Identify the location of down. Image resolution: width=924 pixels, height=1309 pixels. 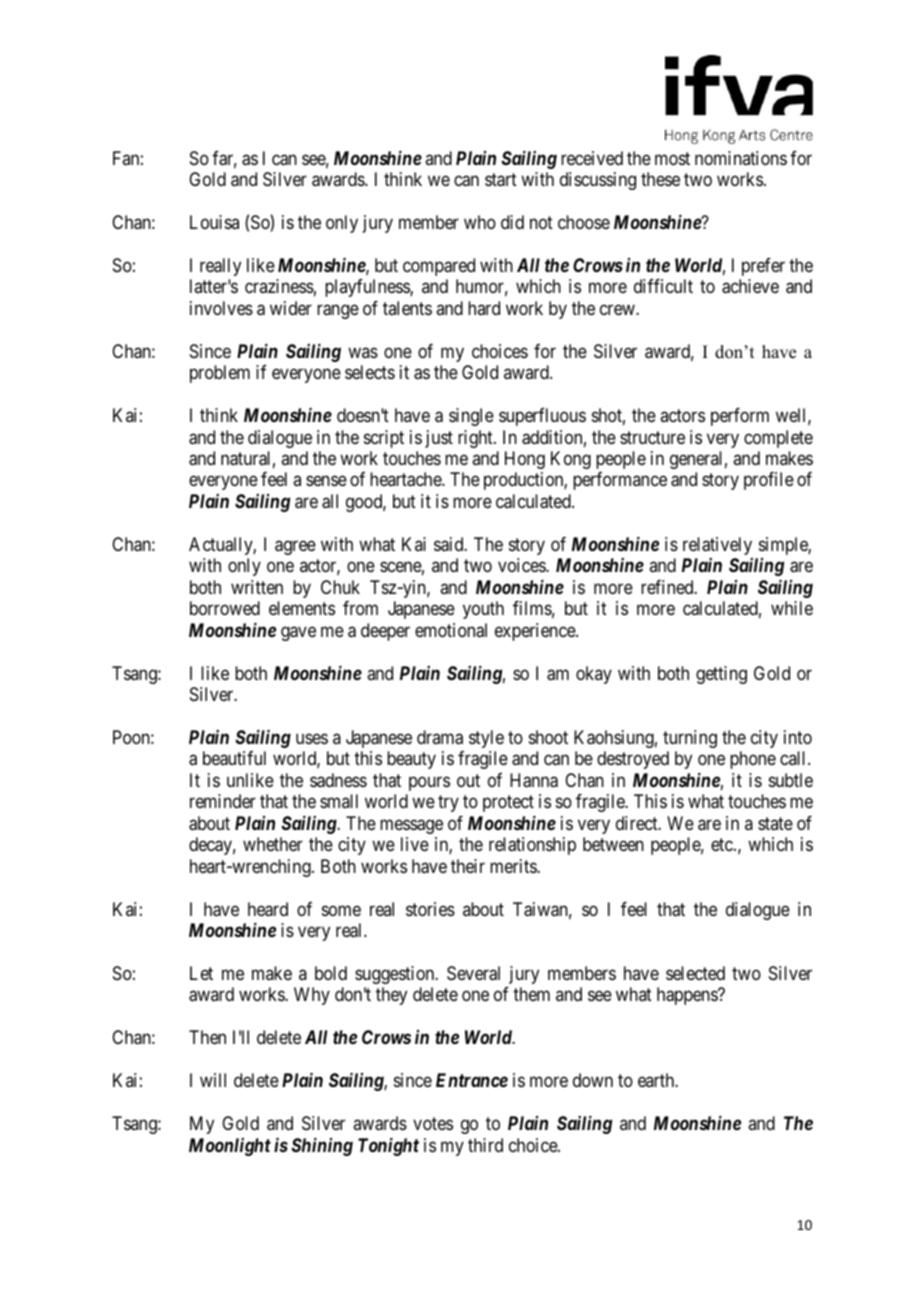
(593, 1080).
